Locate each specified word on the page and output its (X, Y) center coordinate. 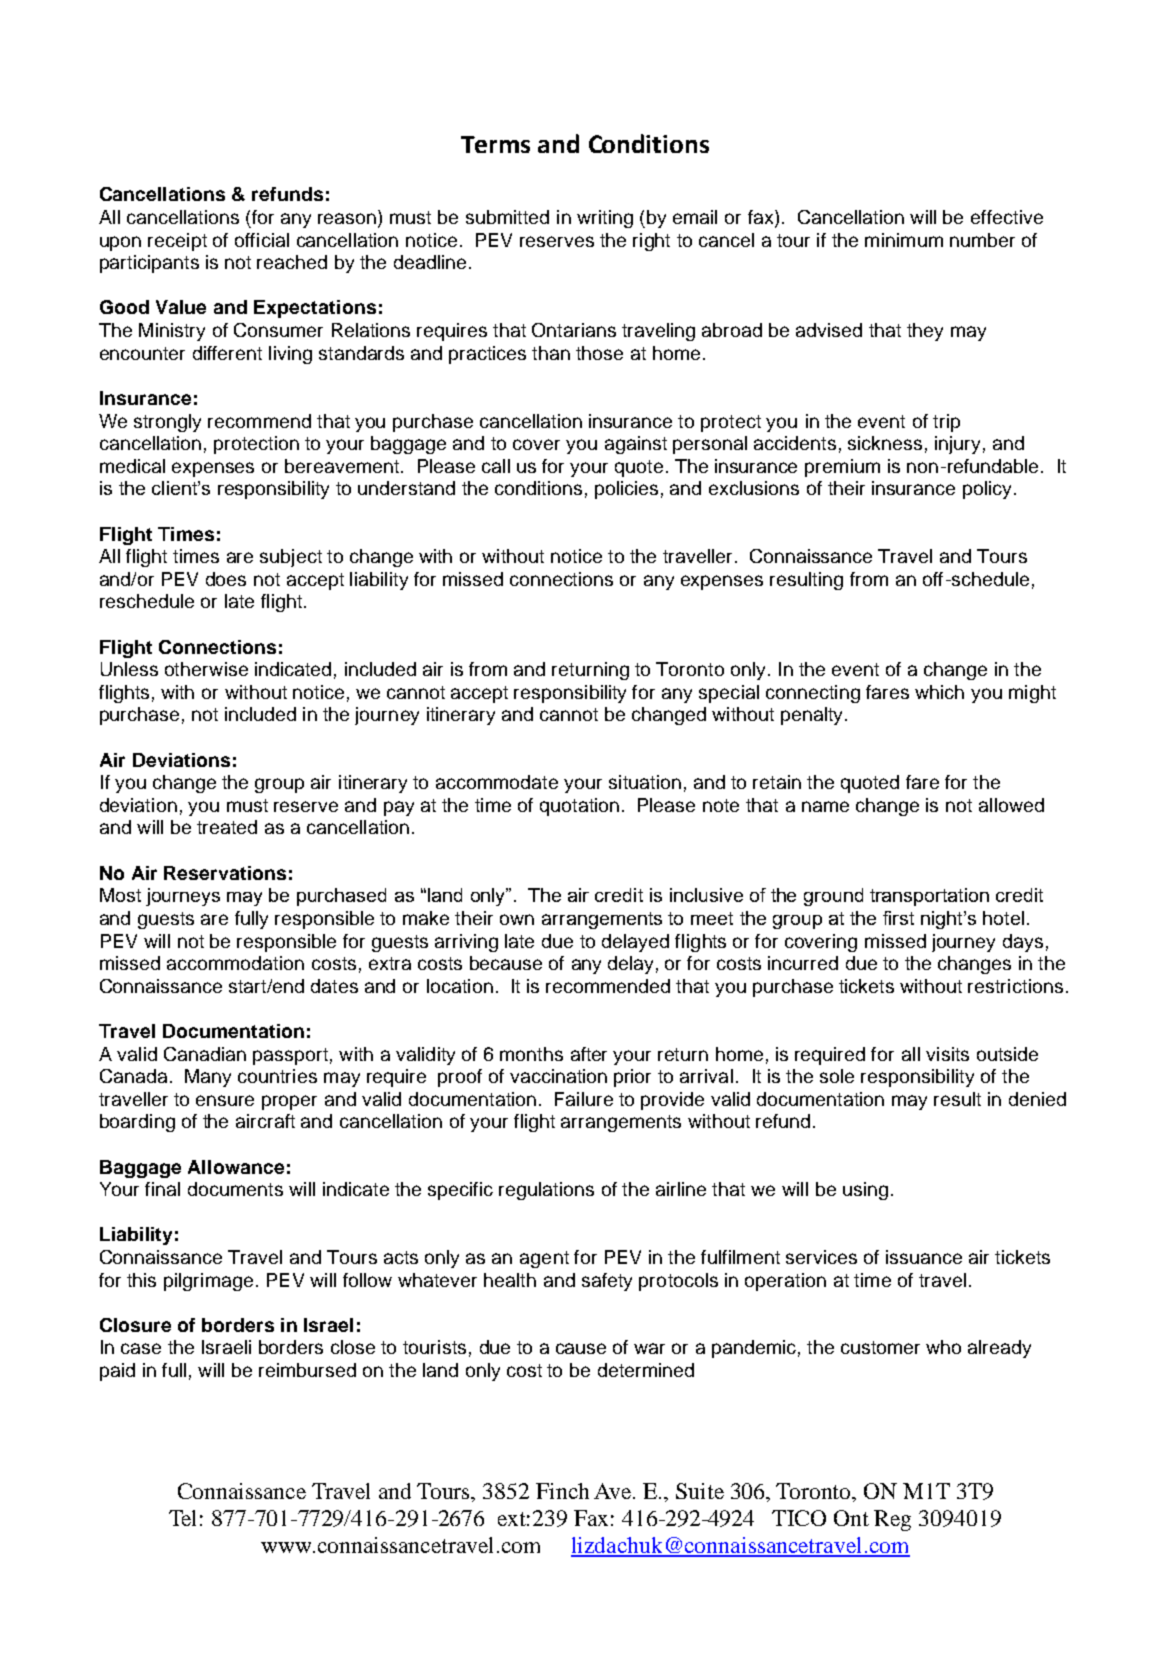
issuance (924, 1257)
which (939, 692)
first (898, 918)
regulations (546, 1191)
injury (957, 445)
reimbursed (307, 1370)
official (262, 240)
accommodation (235, 963)
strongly (167, 423)
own (517, 919)
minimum (904, 240)
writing (605, 219)
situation (645, 782)
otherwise (206, 669)
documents (235, 1189)
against (636, 445)
